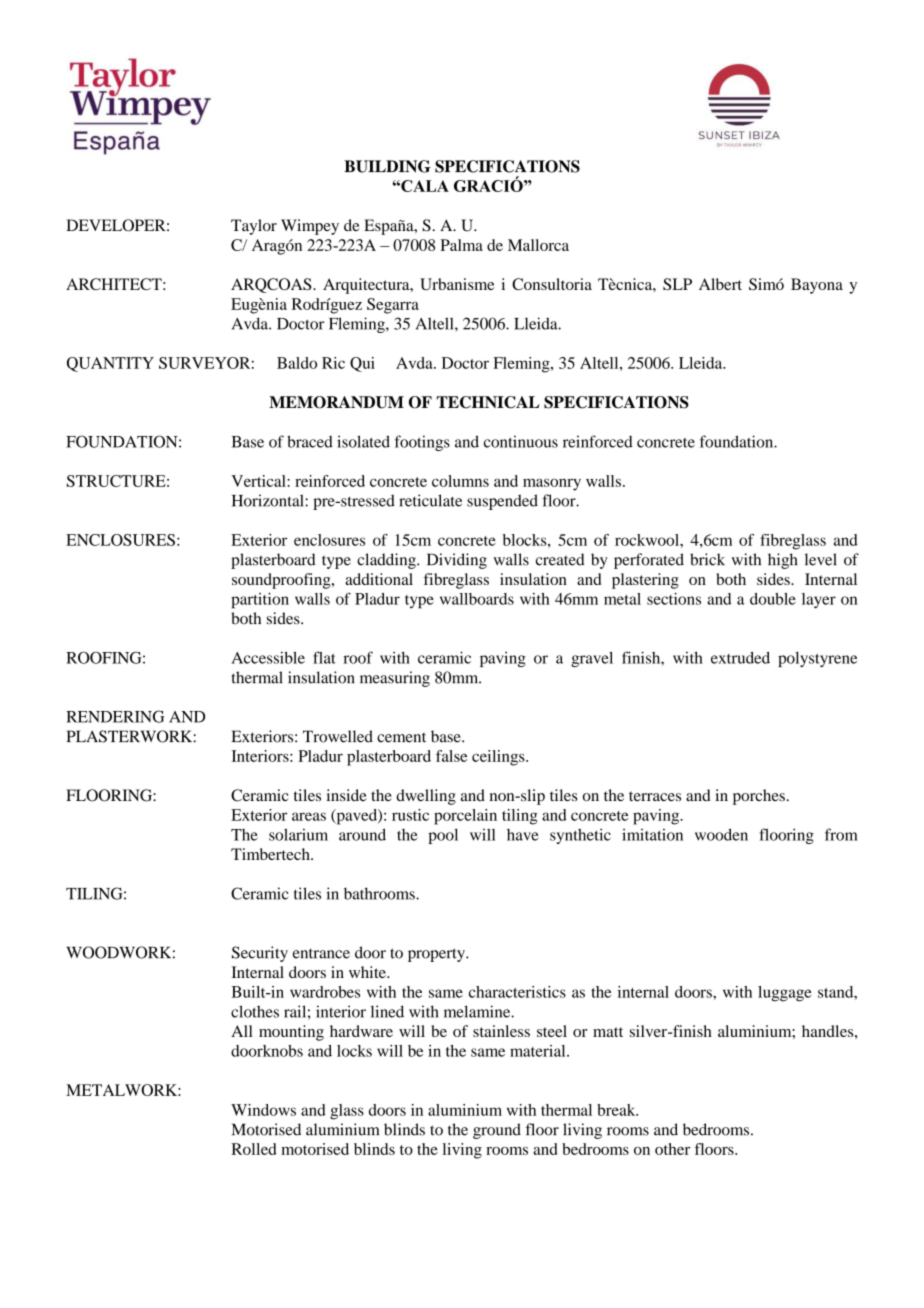 The height and width of the screenshot is (1308, 924). Describe the element at coordinates (672, 1149) in the screenshot. I see `other` at that location.
